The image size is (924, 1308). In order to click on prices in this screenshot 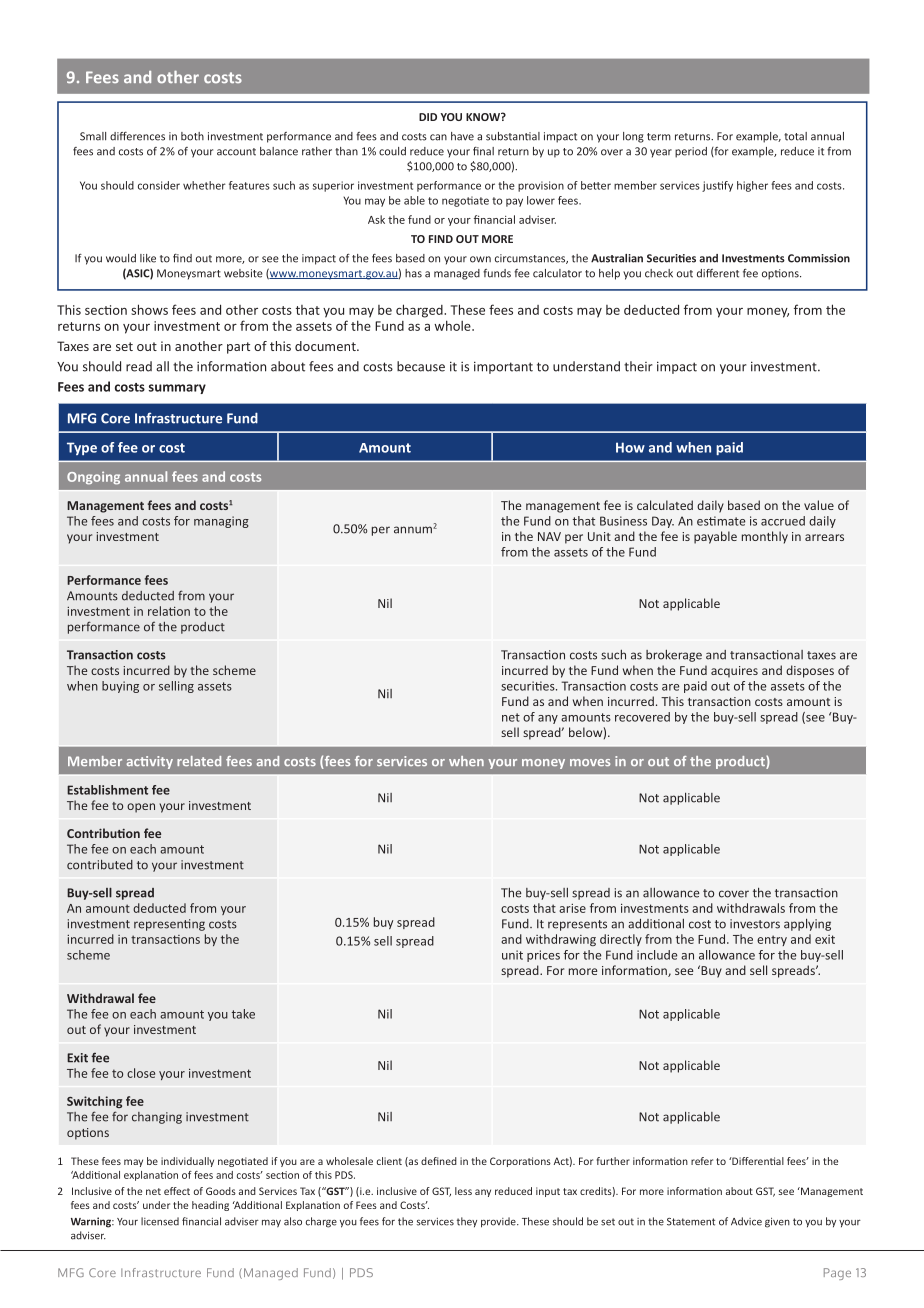, I will do `click(543, 956)`.
